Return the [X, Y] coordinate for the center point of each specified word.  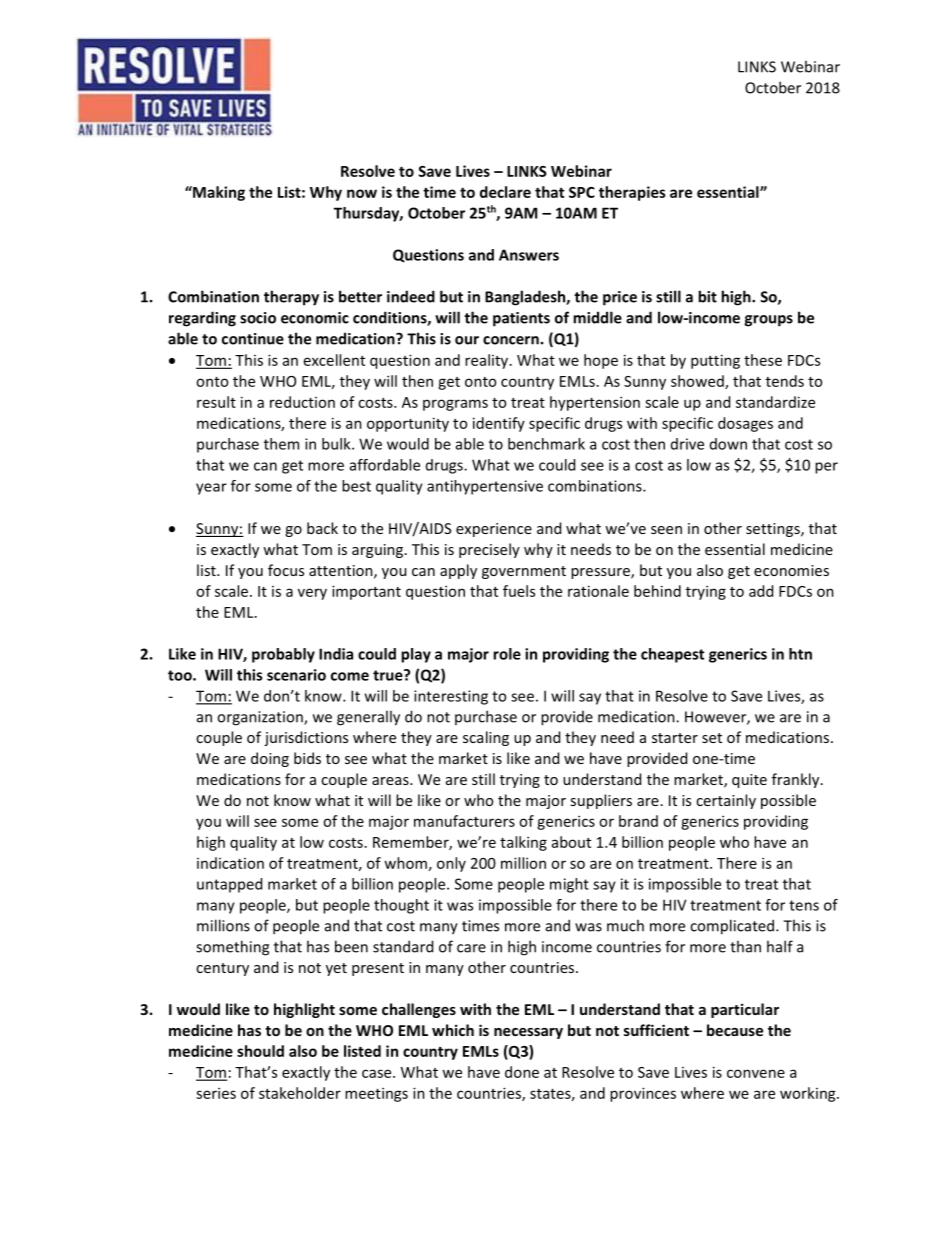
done [522, 1072]
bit [707, 296]
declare [505, 192]
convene [756, 1073]
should [260, 1051]
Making [218, 193]
